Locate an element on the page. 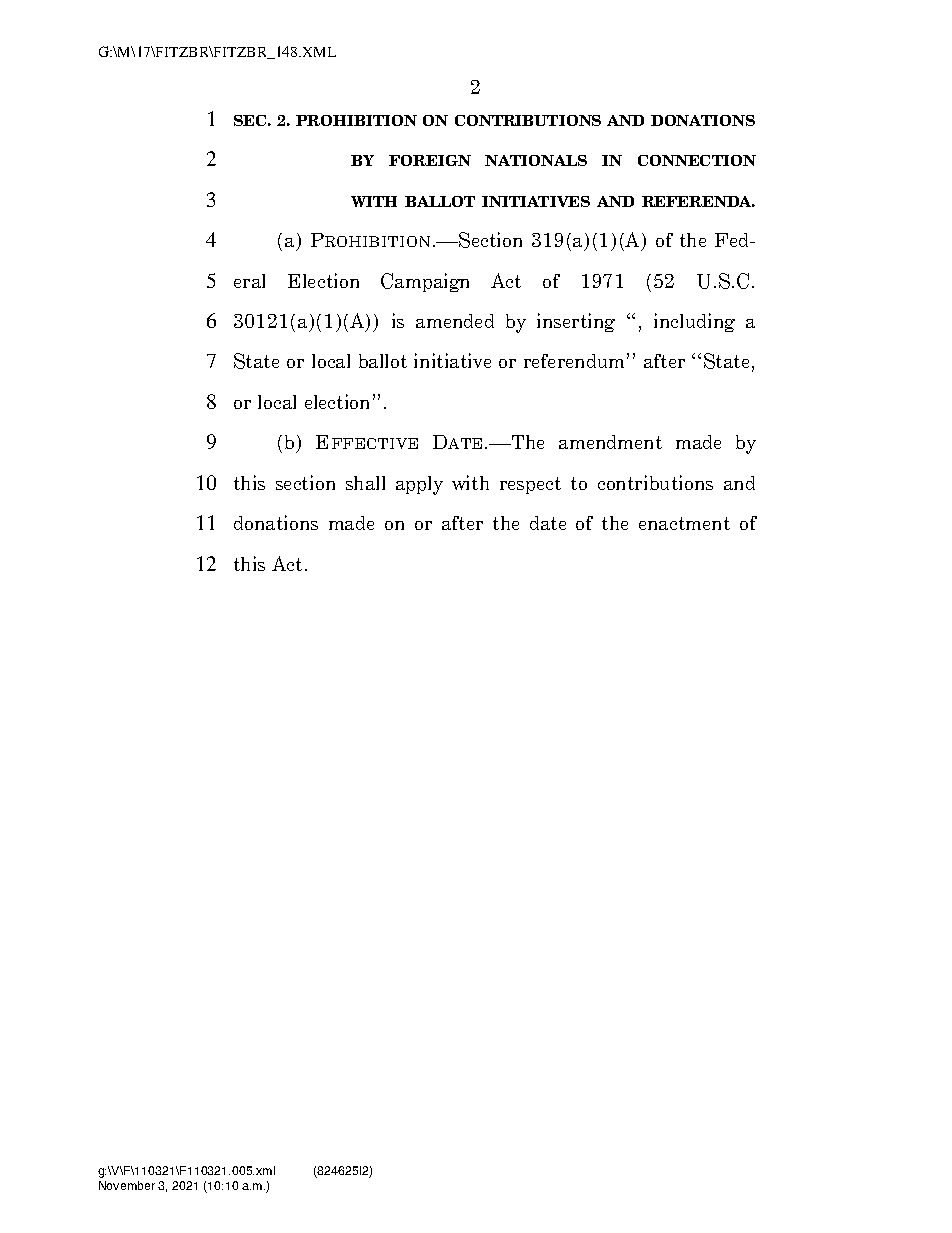  REFERENDA is located at coordinates (698, 201).
